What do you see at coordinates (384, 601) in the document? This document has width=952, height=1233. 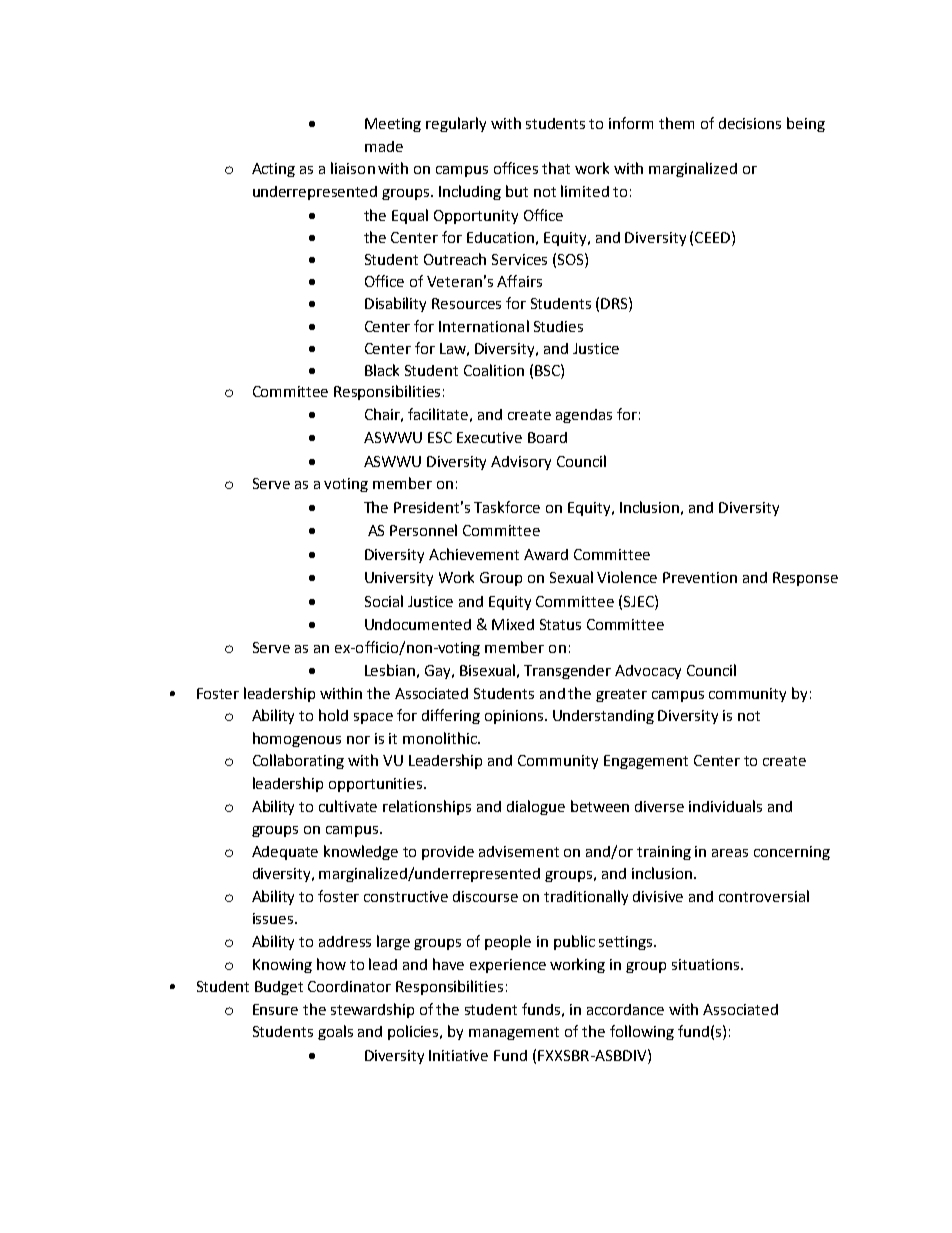 I see `Social` at bounding box center [384, 601].
